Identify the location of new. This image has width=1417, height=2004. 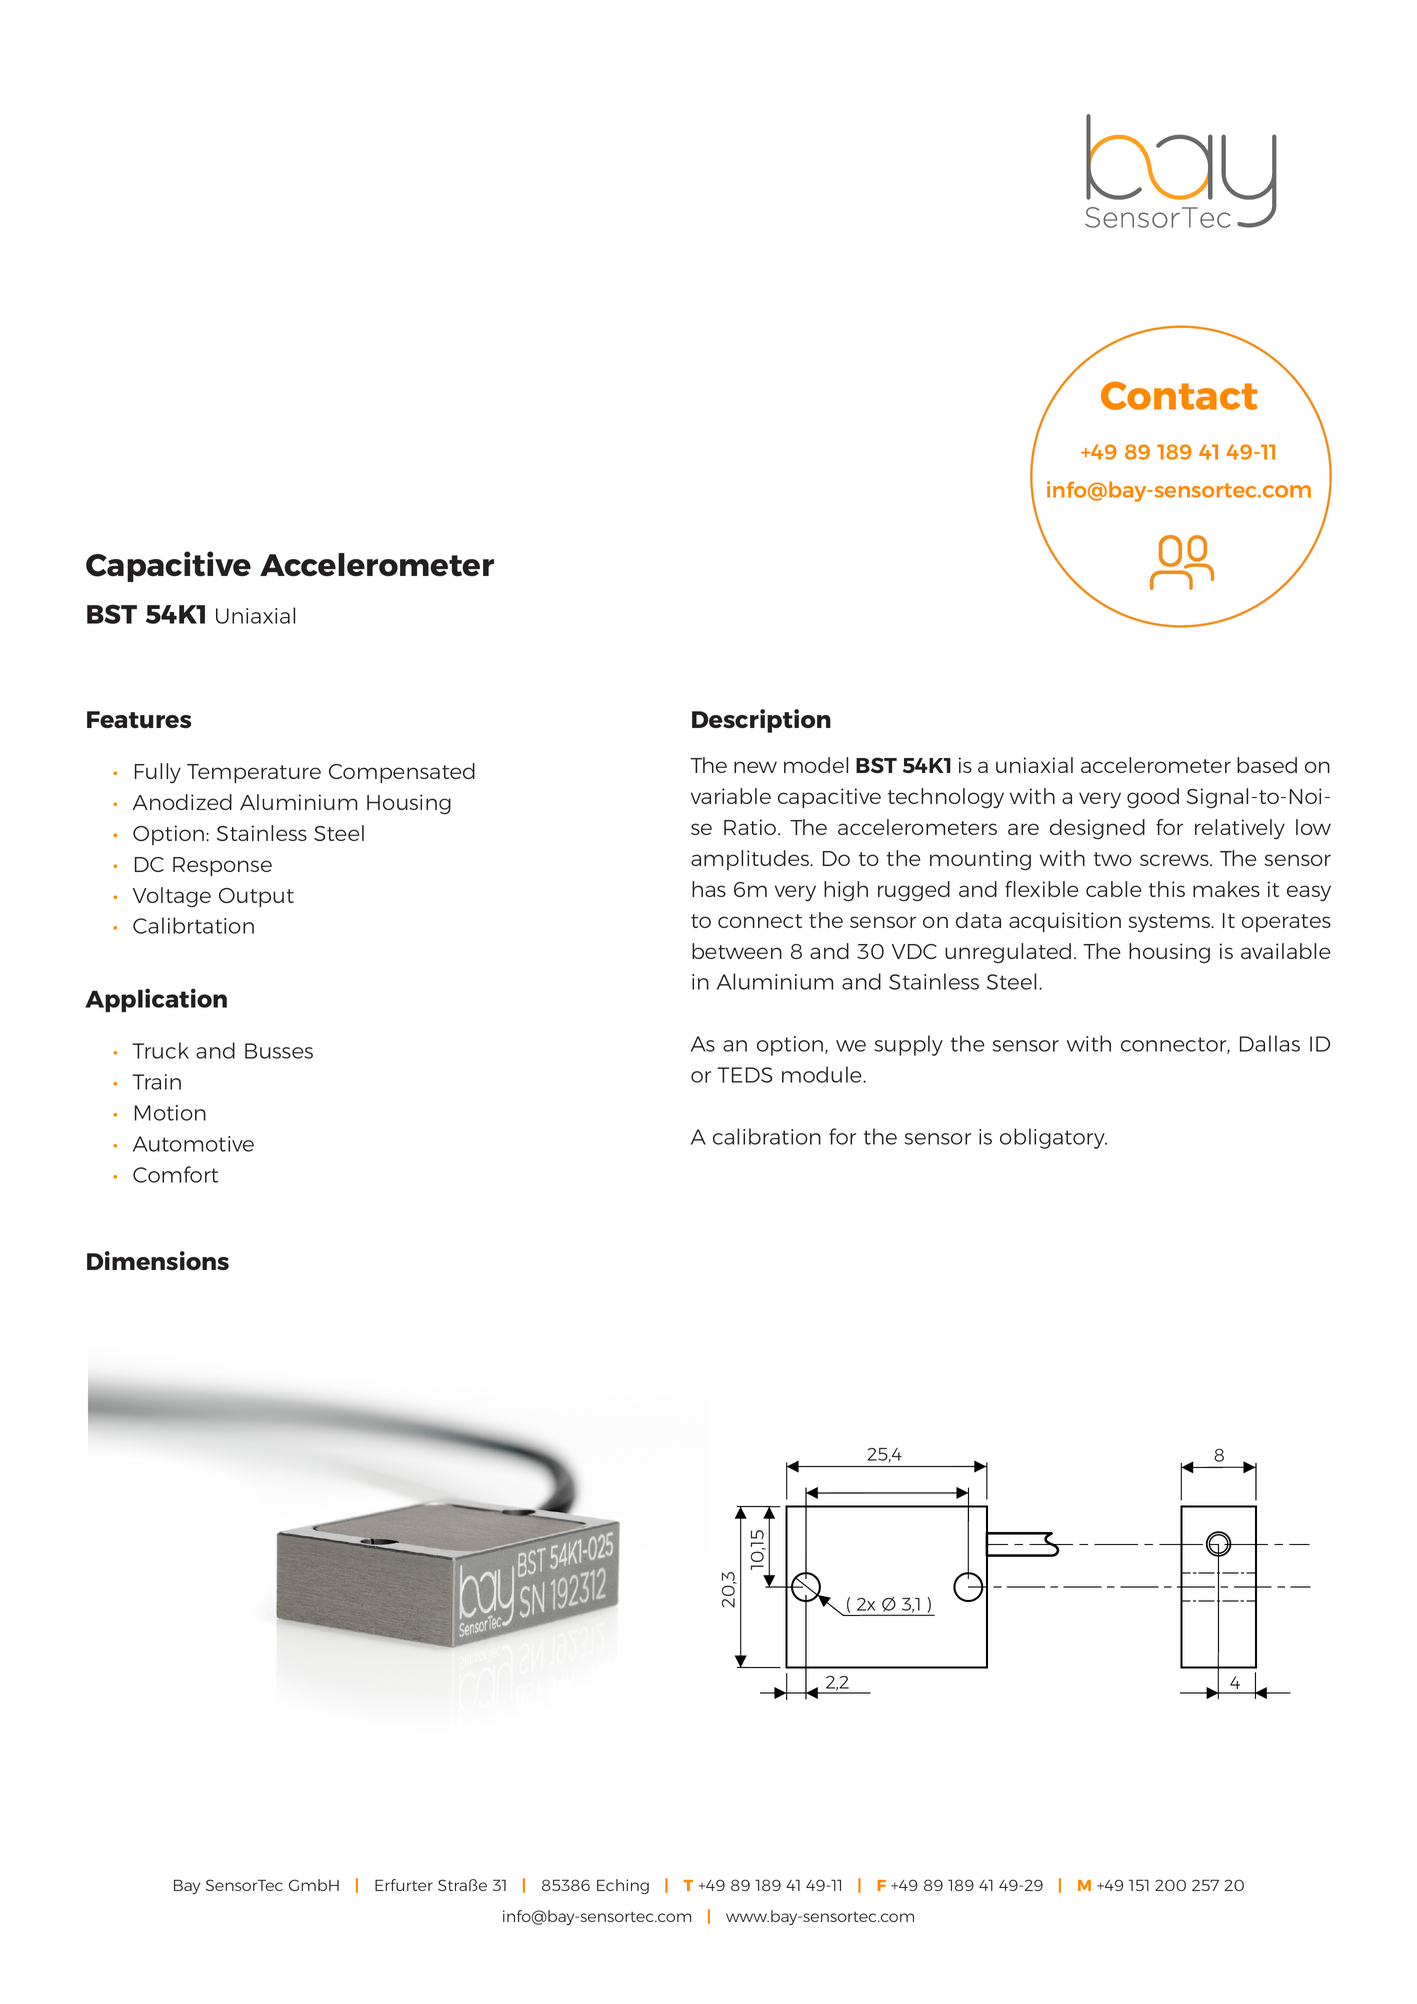
(755, 767).
